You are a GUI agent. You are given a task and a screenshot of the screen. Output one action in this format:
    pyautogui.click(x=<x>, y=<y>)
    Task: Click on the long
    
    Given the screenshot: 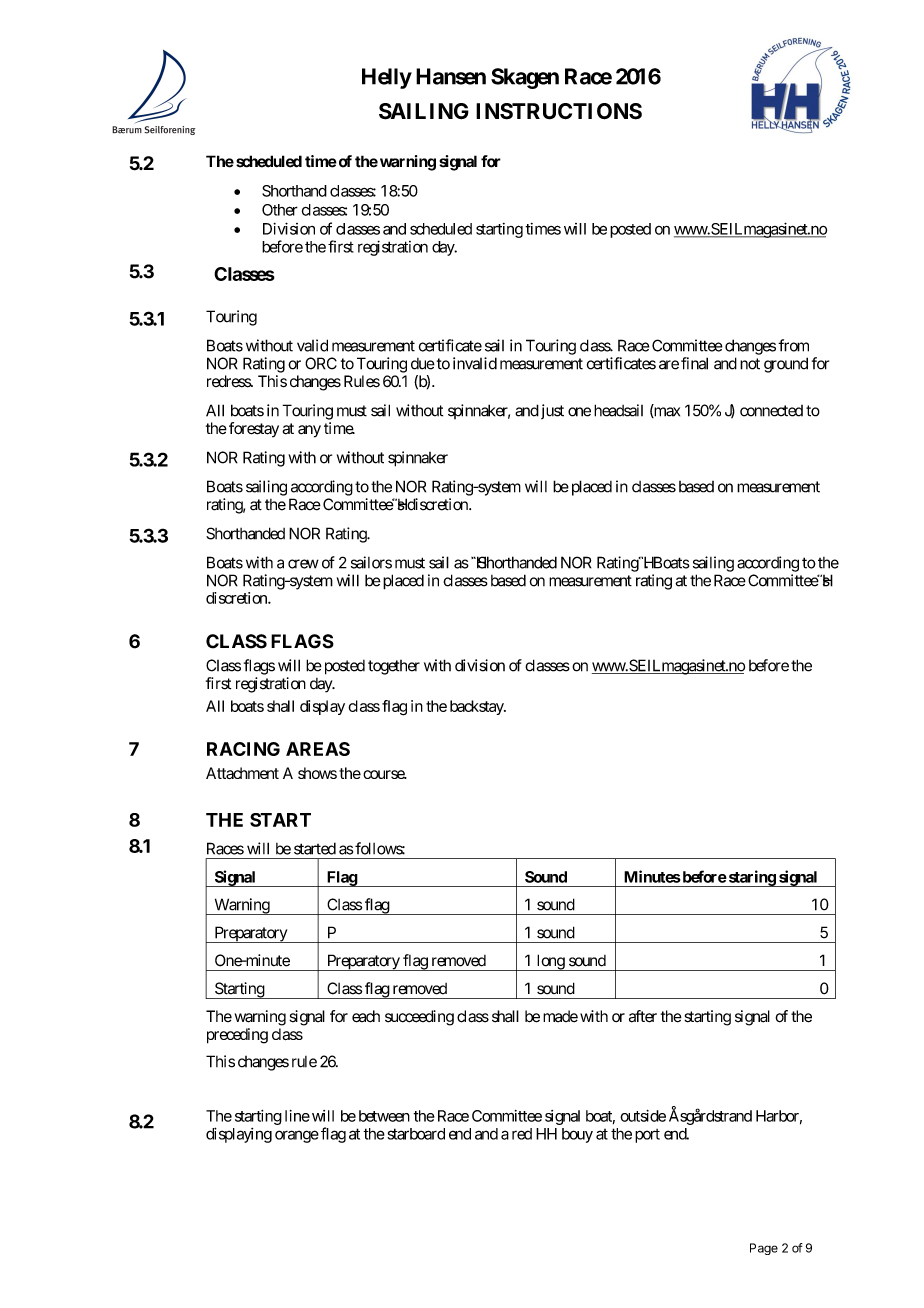 What is the action you would take?
    pyautogui.click(x=550, y=962)
